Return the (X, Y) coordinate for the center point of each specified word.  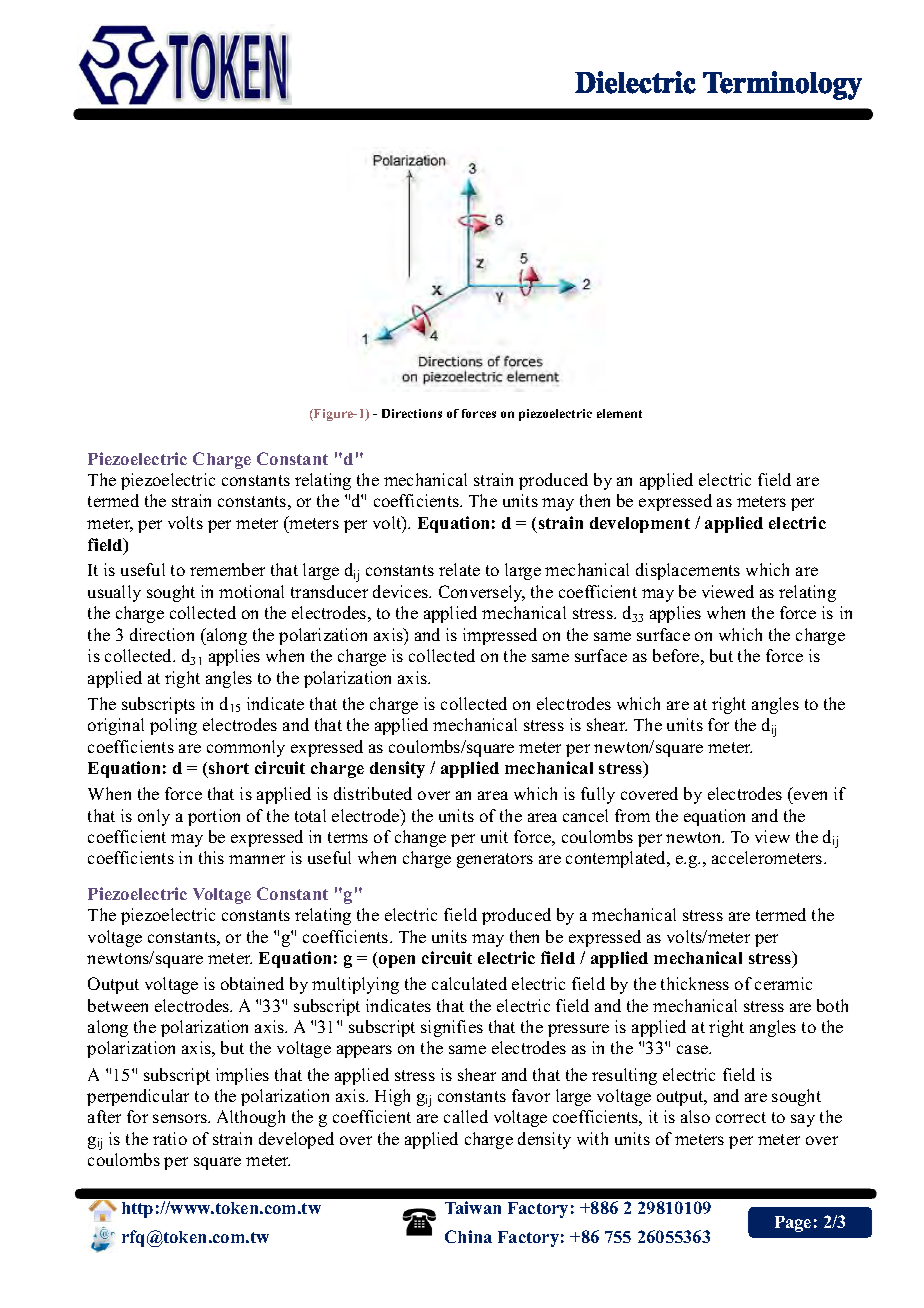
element (619, 413)
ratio (170, 1138)
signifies (452, 1028)
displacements (688, 571)
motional (251, 591)
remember (227, 569)
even (810, 795)
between (118, 1005)
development (640, 525)
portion (214, 817)
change (420, 838)
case (693, 1049)
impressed (500, 636)
